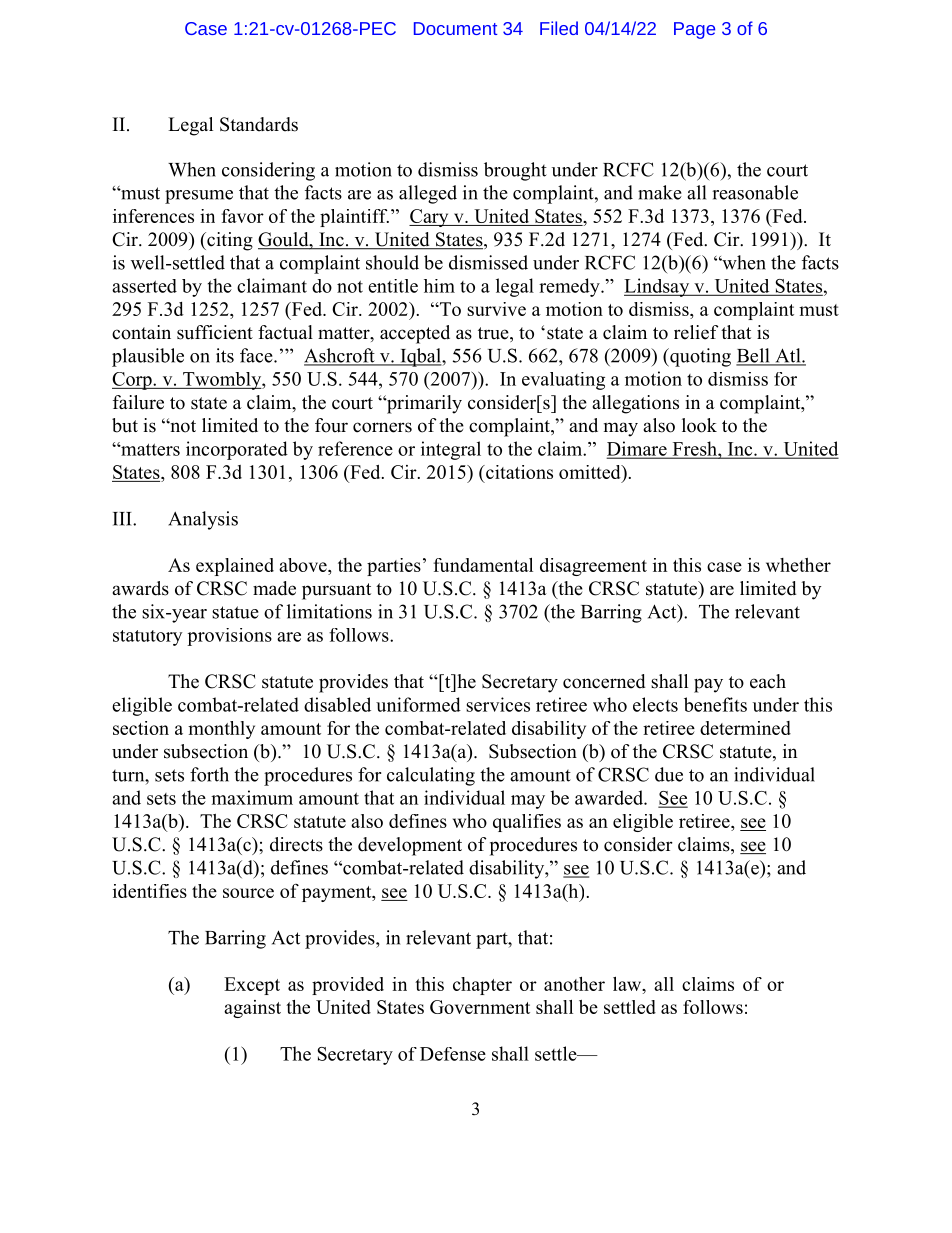 This image has width=952, height=1233. Describe the element at coordinates (221, 730) in the image. I see `monthly` at that location.
